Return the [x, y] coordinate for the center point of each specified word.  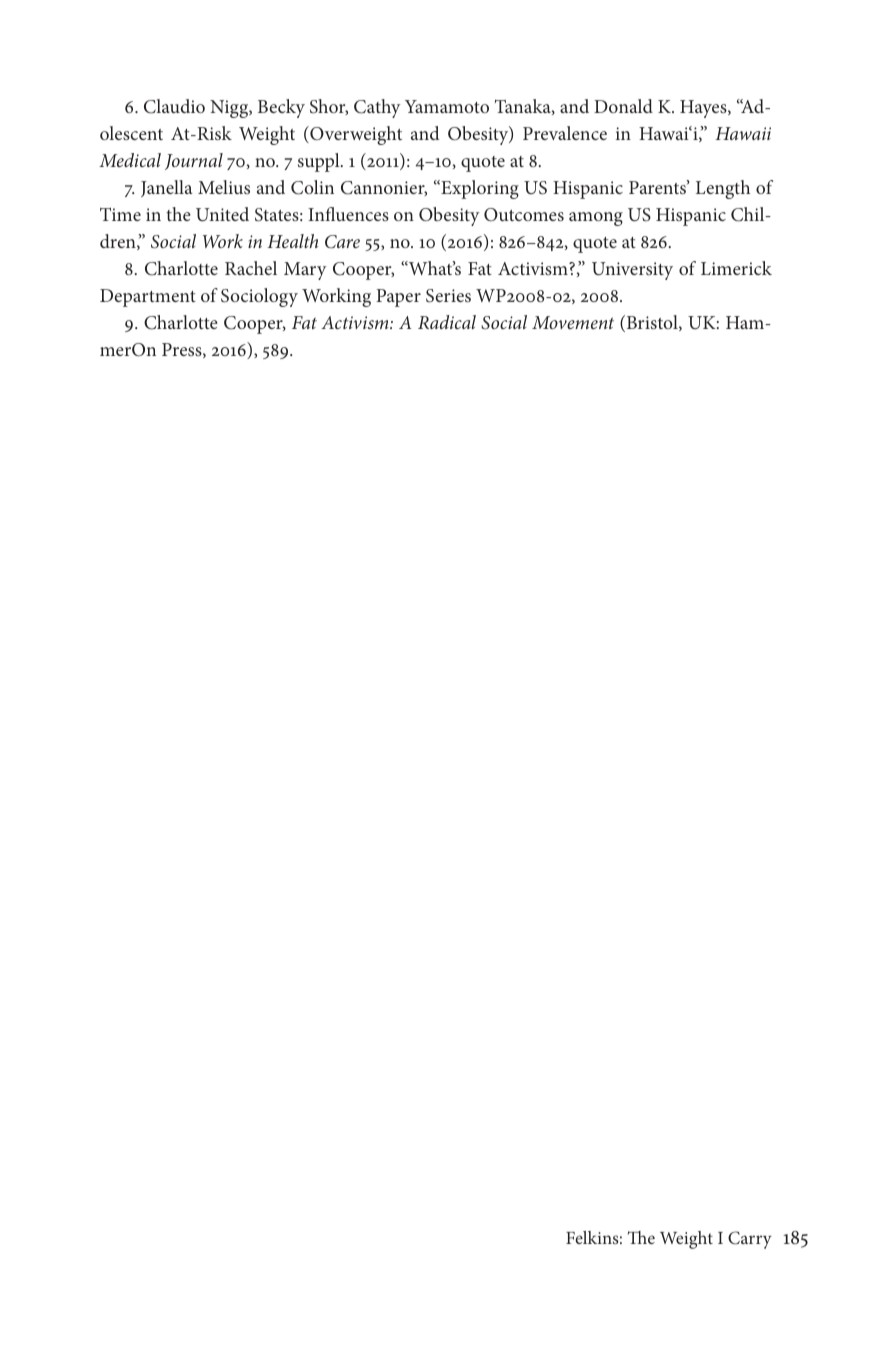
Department [148, 298]
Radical [447, 322]
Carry [750, 1240]
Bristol [652, 323]
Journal [194, 161]
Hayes [704, 109]
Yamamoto [447, 106]
